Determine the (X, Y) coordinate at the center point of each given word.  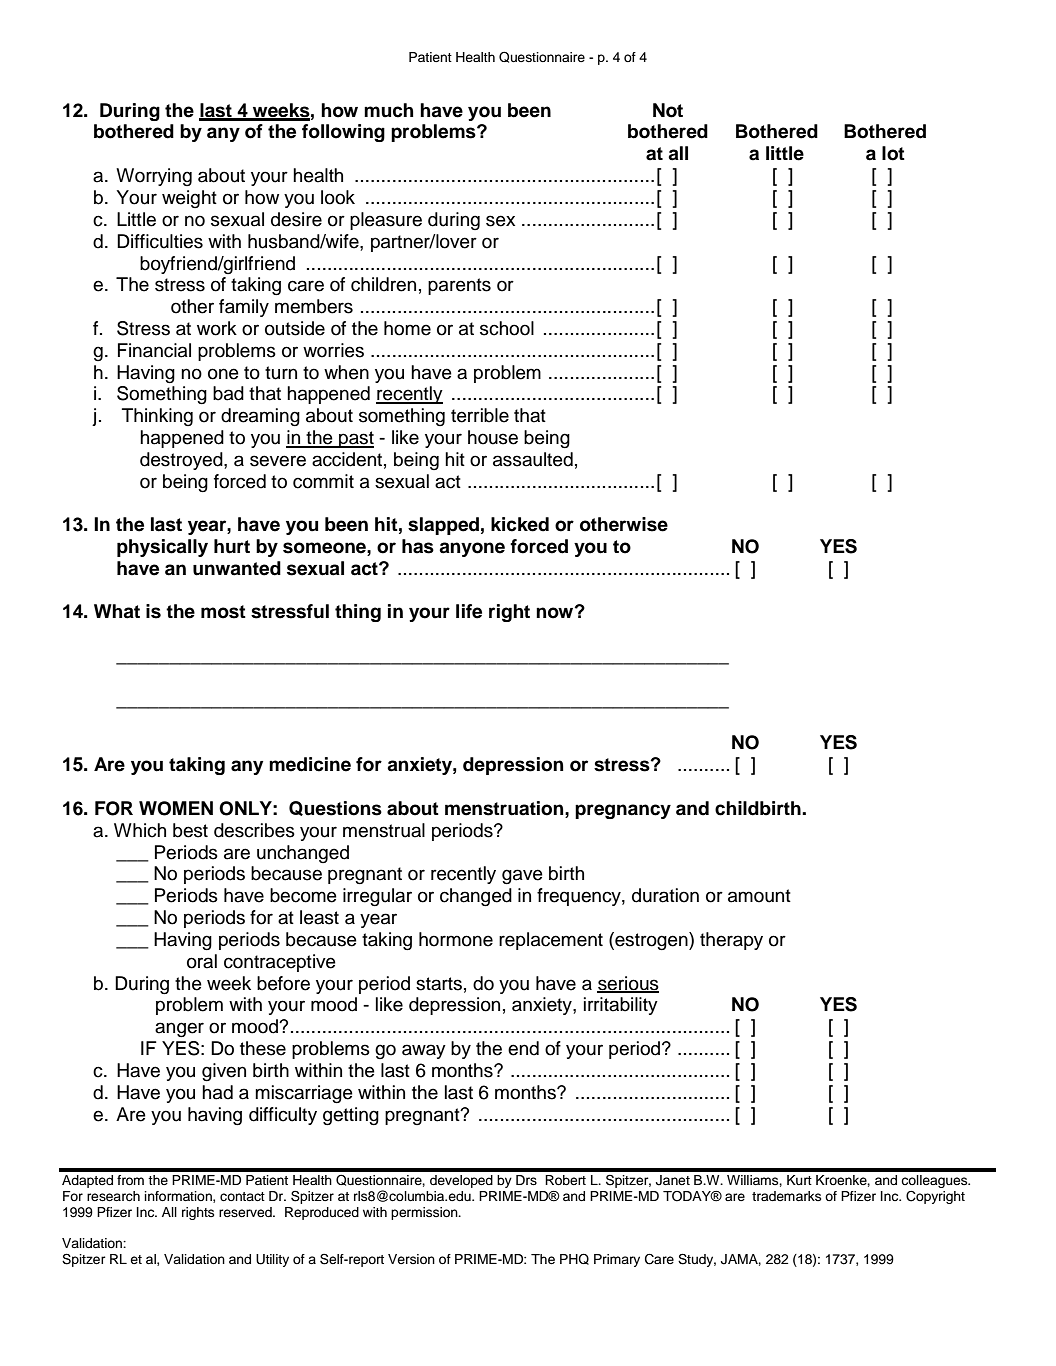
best (190, 830)
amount (759, 896)
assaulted (533, 459)
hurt (232, 546)
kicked (520, 524)
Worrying (154, 177)
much (388, 110)
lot (893, 153)
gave (522, 876)
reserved (246, 1212)
